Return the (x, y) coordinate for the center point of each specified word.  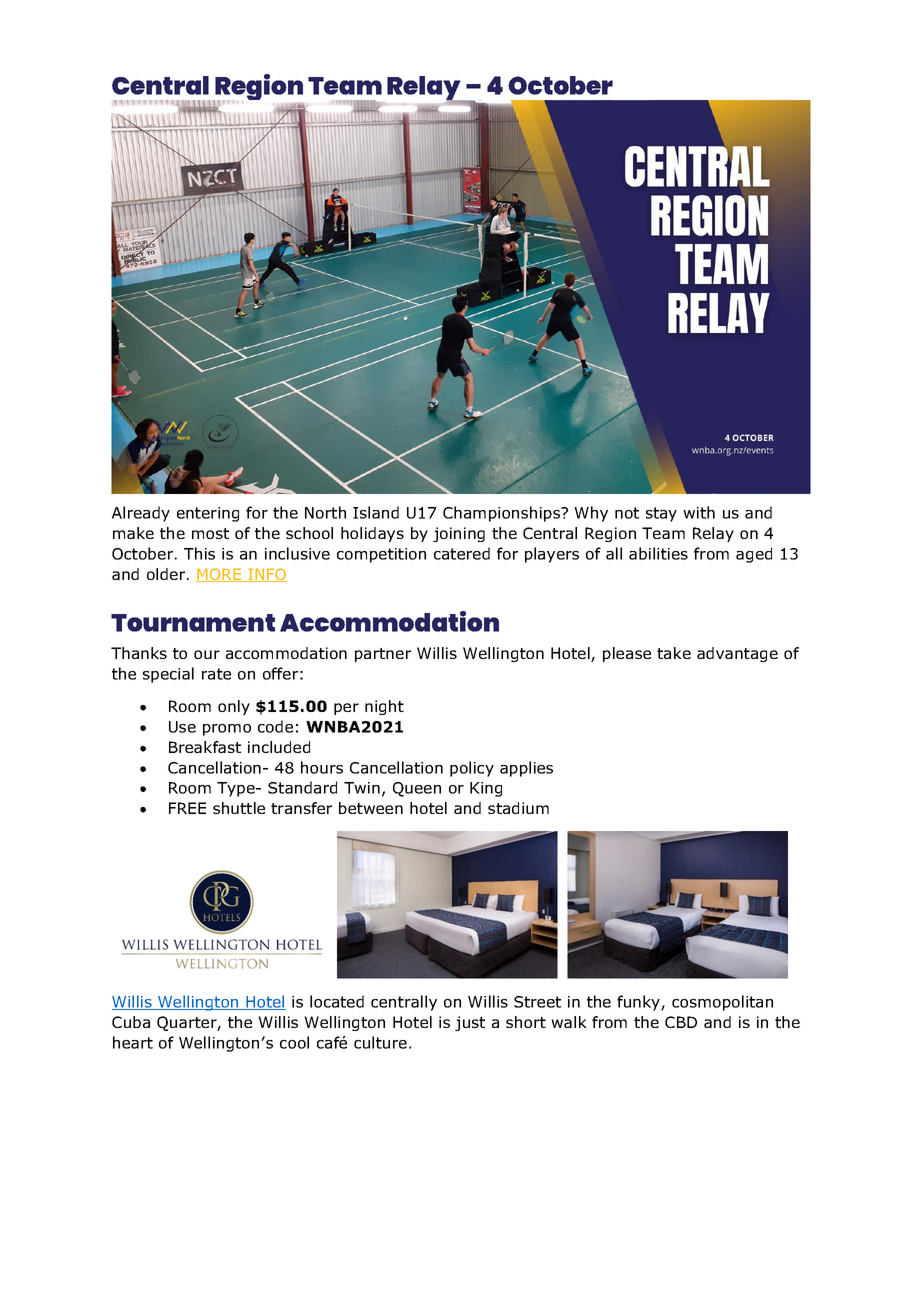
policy (472, 769)
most (210, 533)
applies (526, 769)
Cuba (131, 1022)
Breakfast (205, 747)
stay (661, 514)
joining (459, 534)
